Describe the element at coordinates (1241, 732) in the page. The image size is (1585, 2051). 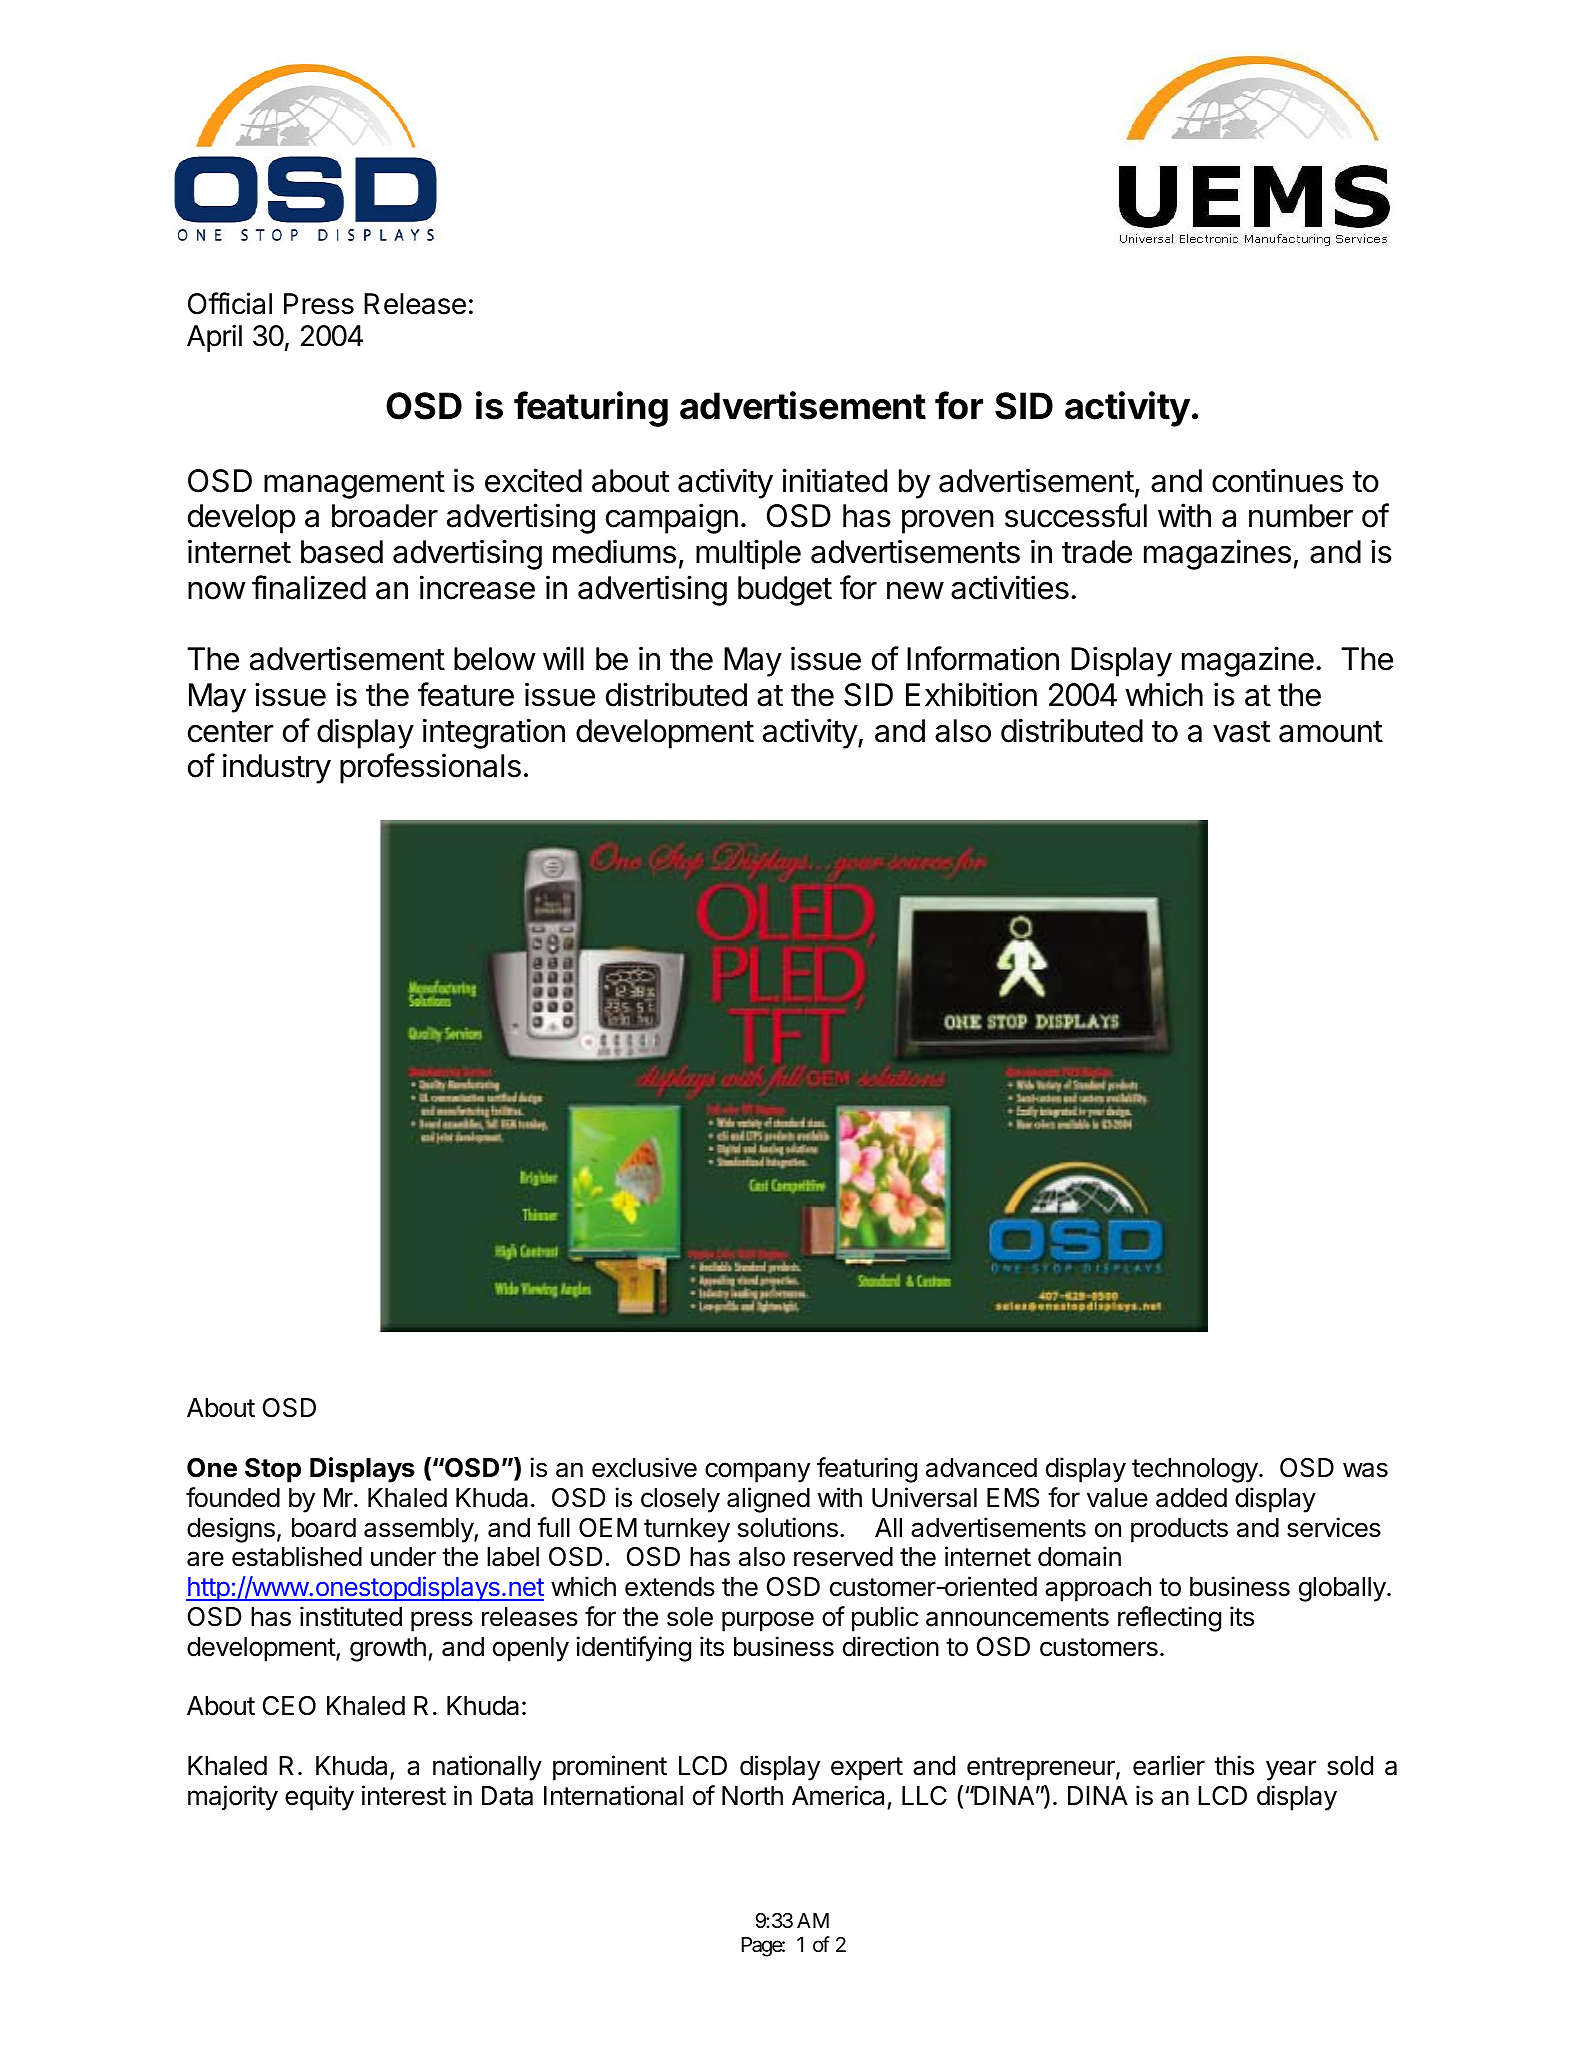
I see `vast` at that location.
